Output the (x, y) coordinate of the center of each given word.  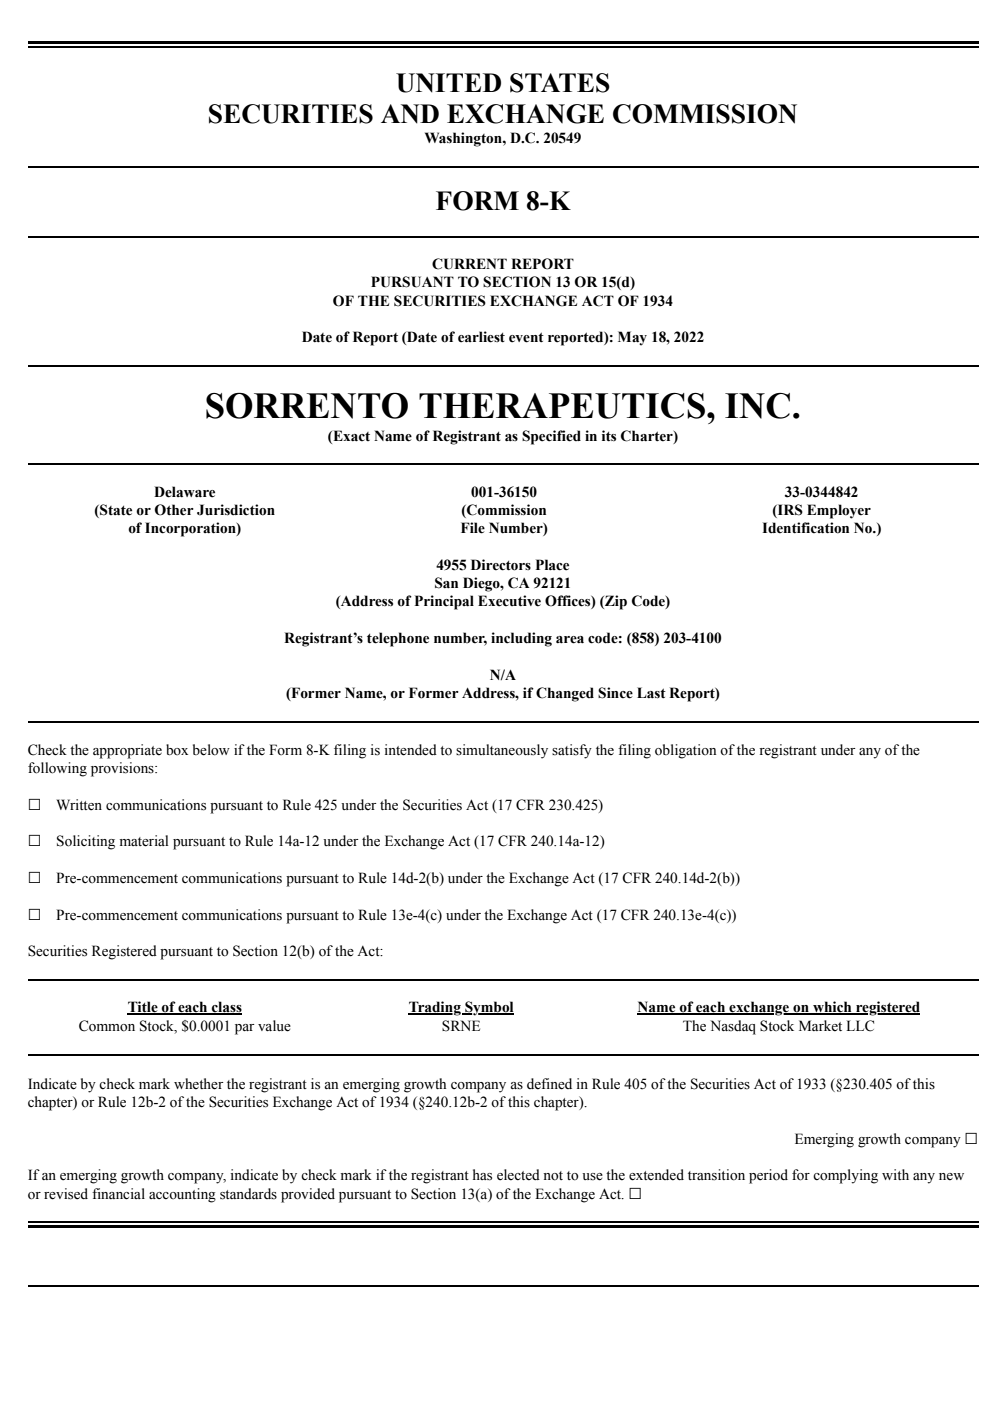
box (177, 750)
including (521, 639)
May (632, 338)
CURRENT (469, 264)
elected (518, 1175)
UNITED (448, 83)
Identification (805, 528)
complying (845, 1176)
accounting (182, 1195)
